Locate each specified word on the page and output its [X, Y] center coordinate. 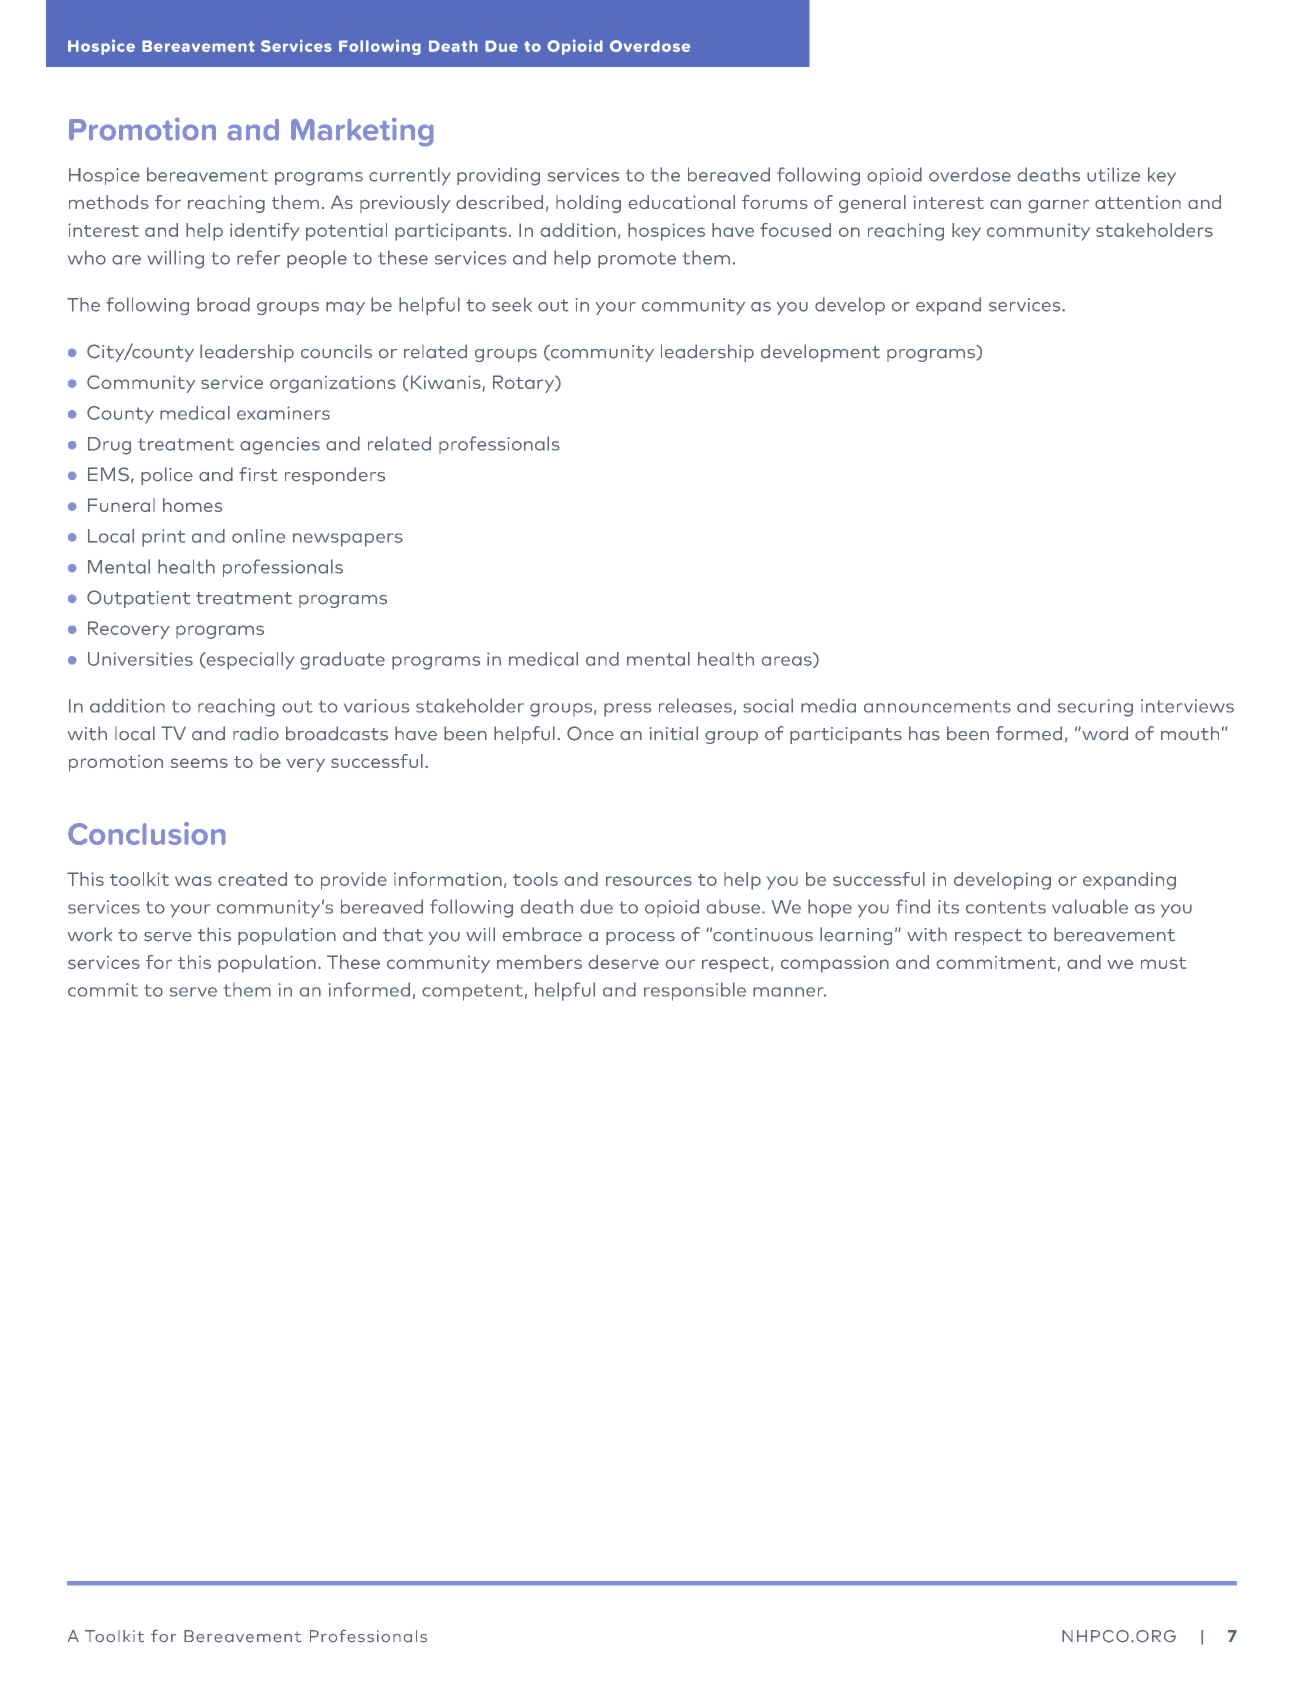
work [90, 934]
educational [681, 202]
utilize [1113, 174]
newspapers [348, 540]
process [640, 938]
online [258, 536]
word [1104, 733]
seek [512, 304]
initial [674, 733]
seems [199, 763]
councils [336, 351]
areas [788, 662]
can [1005, 204]
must [1163, 963]
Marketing [362, 132]
